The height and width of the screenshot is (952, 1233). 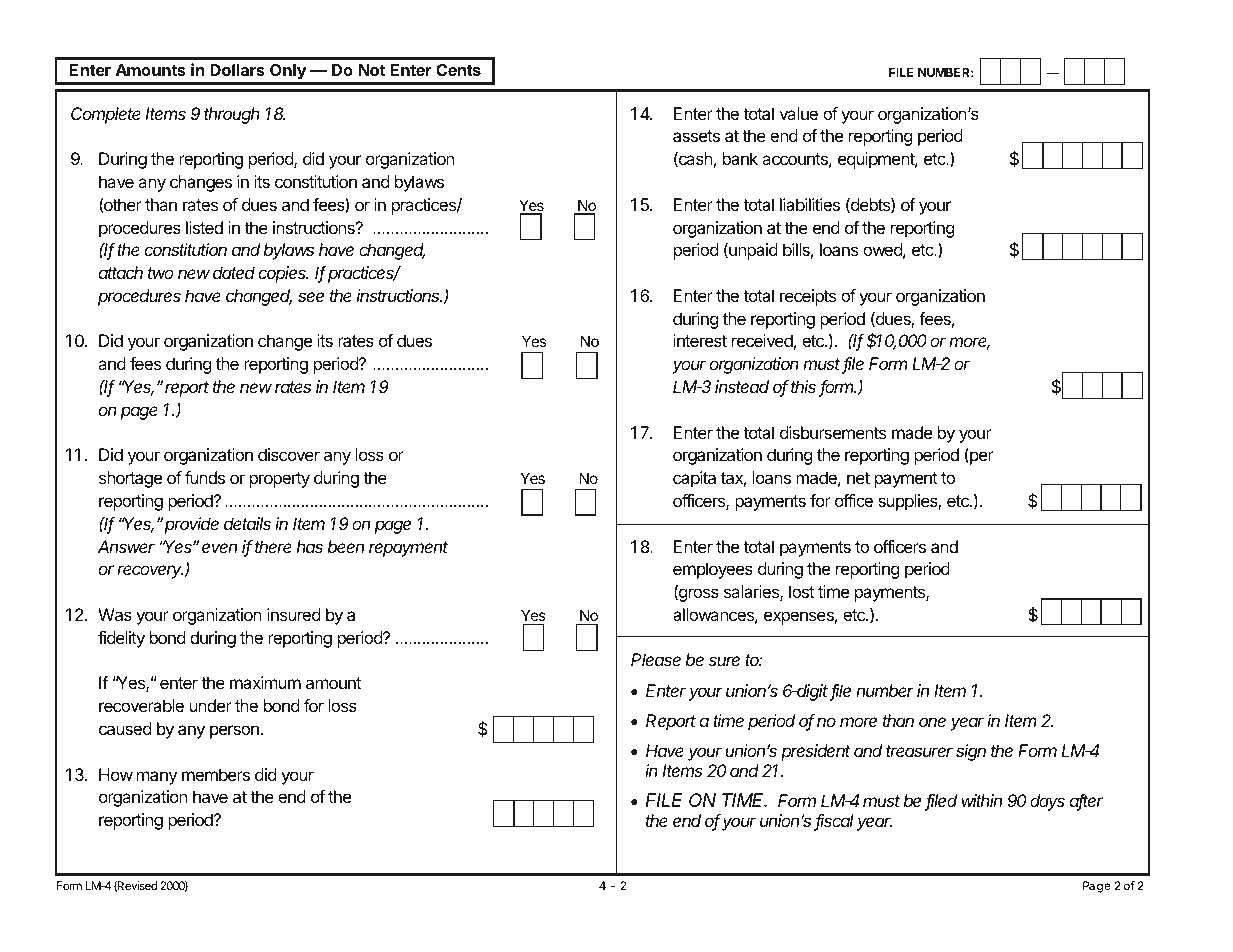 I want to click on receipts, so click(x=808, y=297).
